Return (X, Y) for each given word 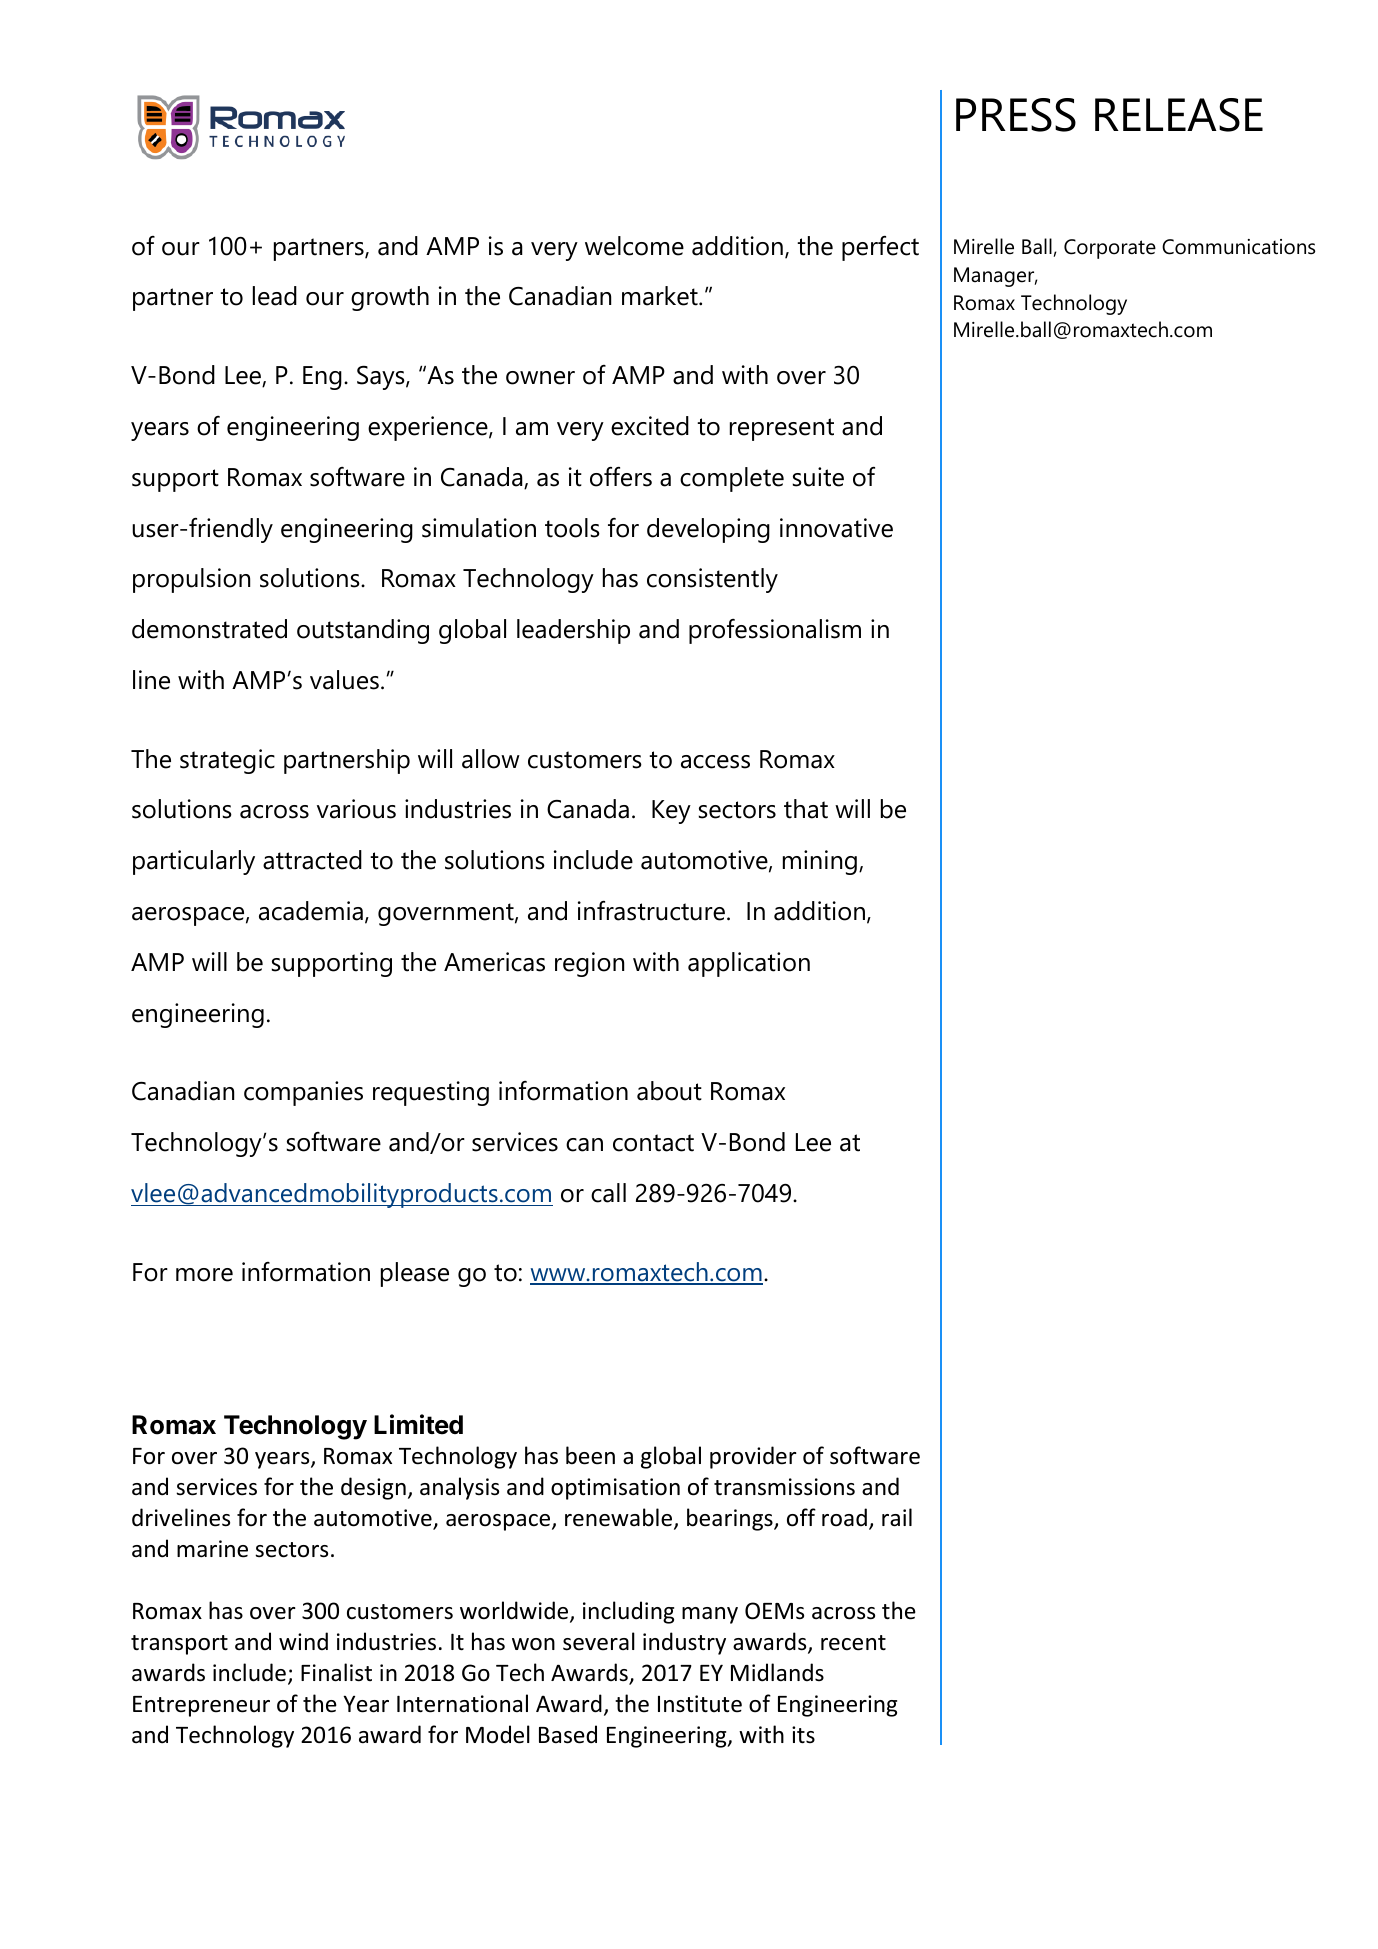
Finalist (336, 1672)
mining (820, 862)
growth (390, 298)
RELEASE (1179, 115)
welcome (634, 246)
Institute (700, 1704)
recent (853, 1643)
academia (311, 911)
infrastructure (651, 911)
